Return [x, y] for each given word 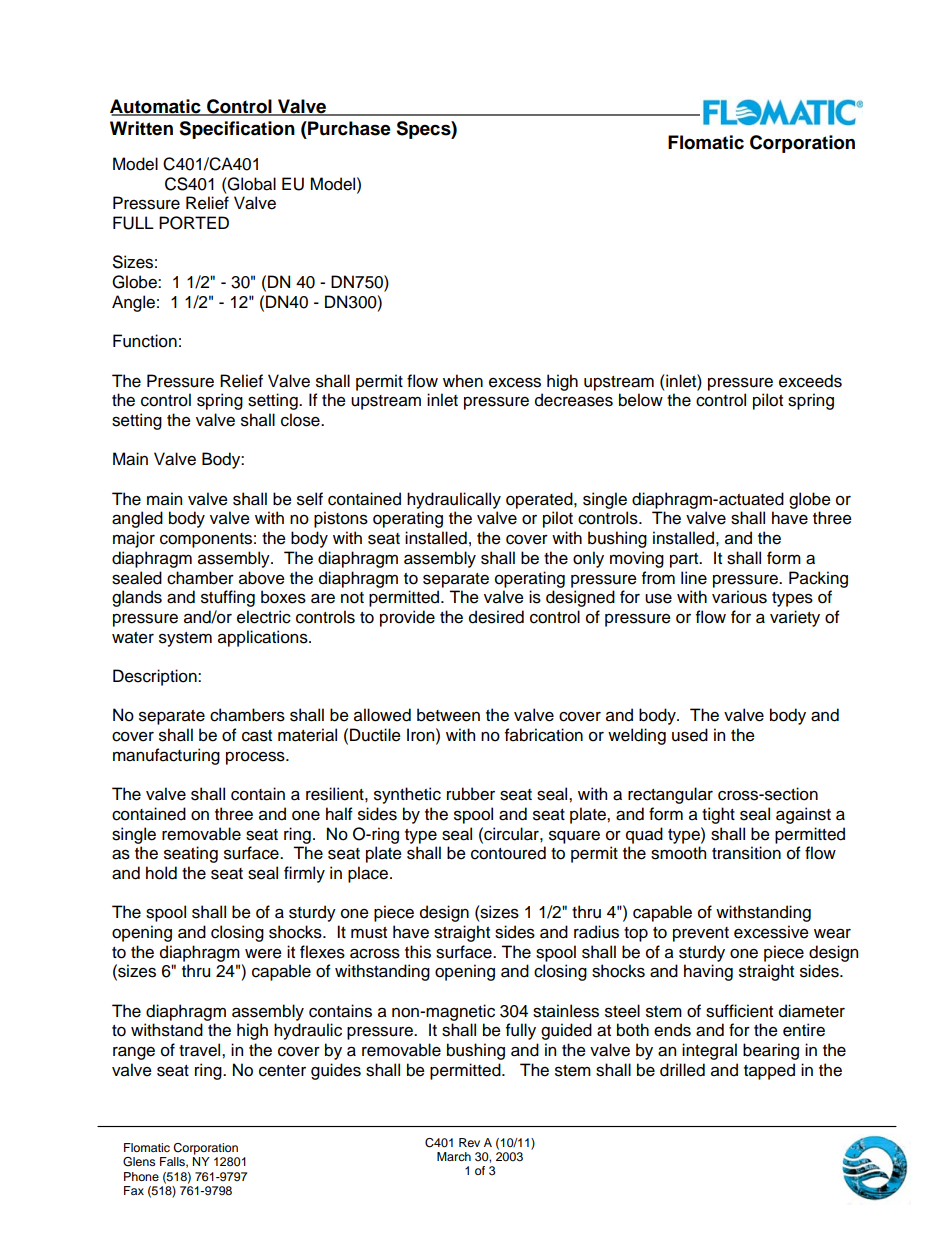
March [454, 1156]
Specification [237, 130]
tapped [769, 1071]
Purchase [348, 128]
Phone [141, 1176]
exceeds [810, 381]
